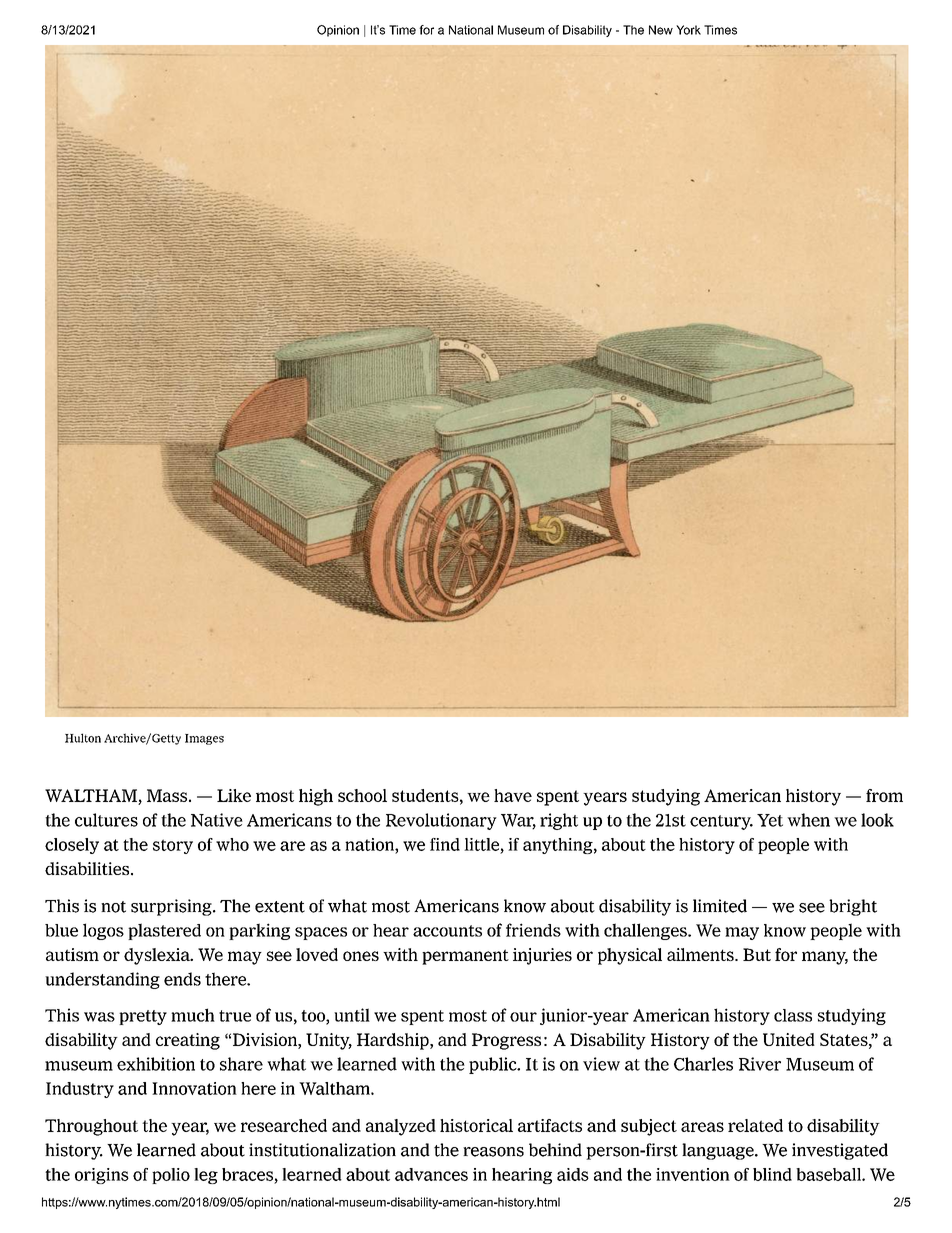  What do you see at coordinates (441, 821) in the screenshot?
I see `Revolutionary` at bounding box center [441, 821].
